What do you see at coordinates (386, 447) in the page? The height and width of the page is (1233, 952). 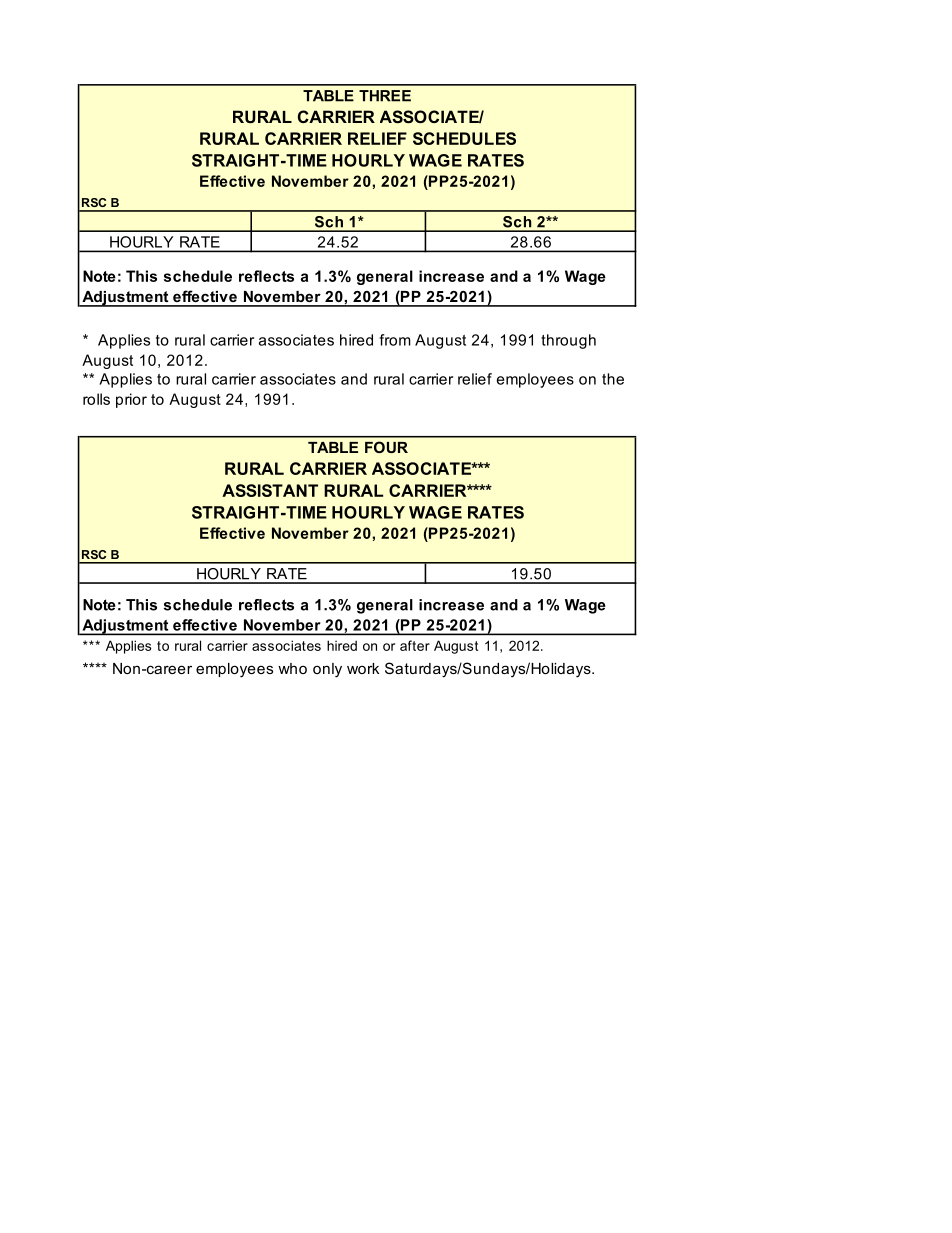 I see `FOUR` at bounding box center [386, 447].
